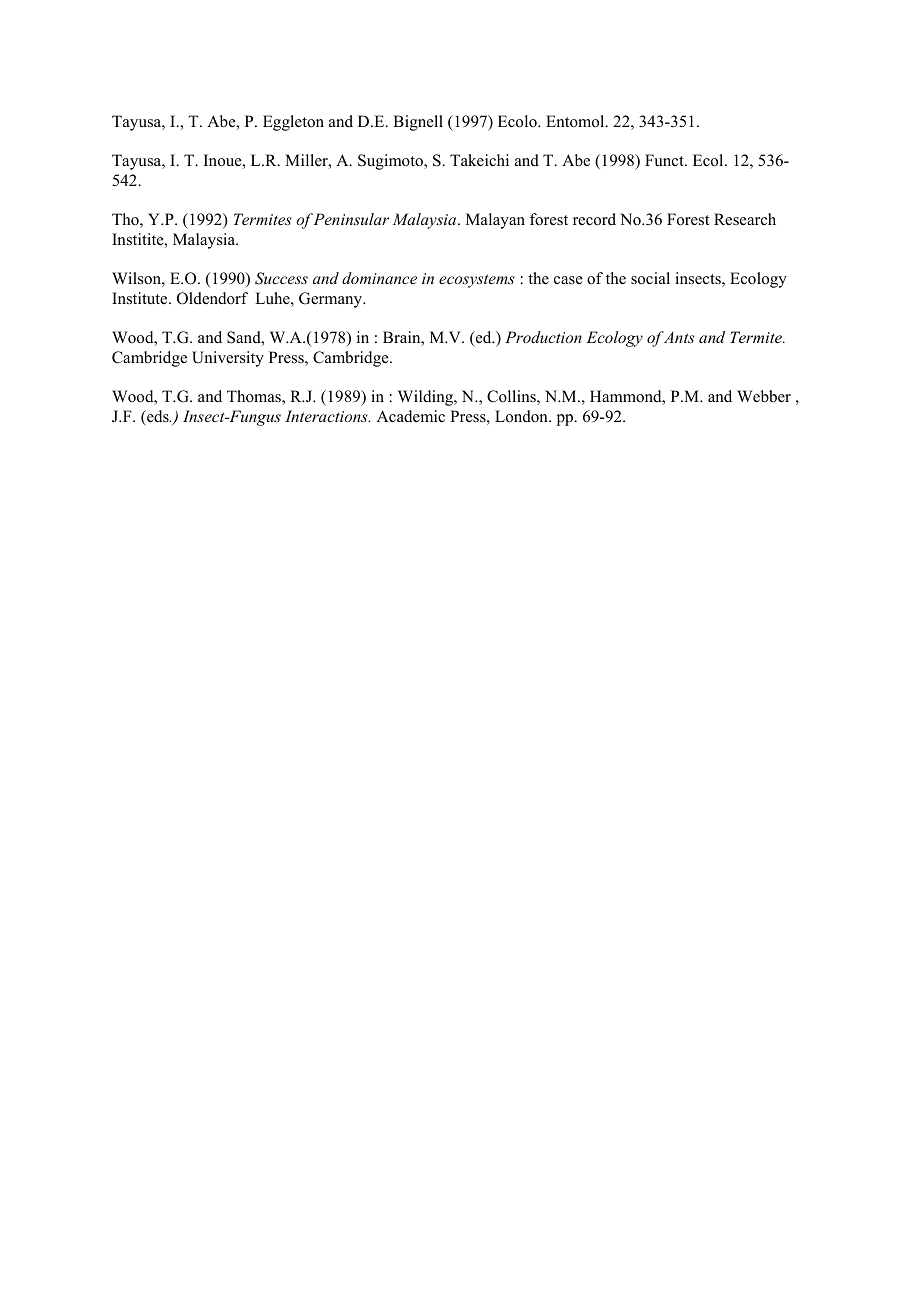  Describe the element at coordinates (745, 219) in the screenshot. I see `Research` at that location.
